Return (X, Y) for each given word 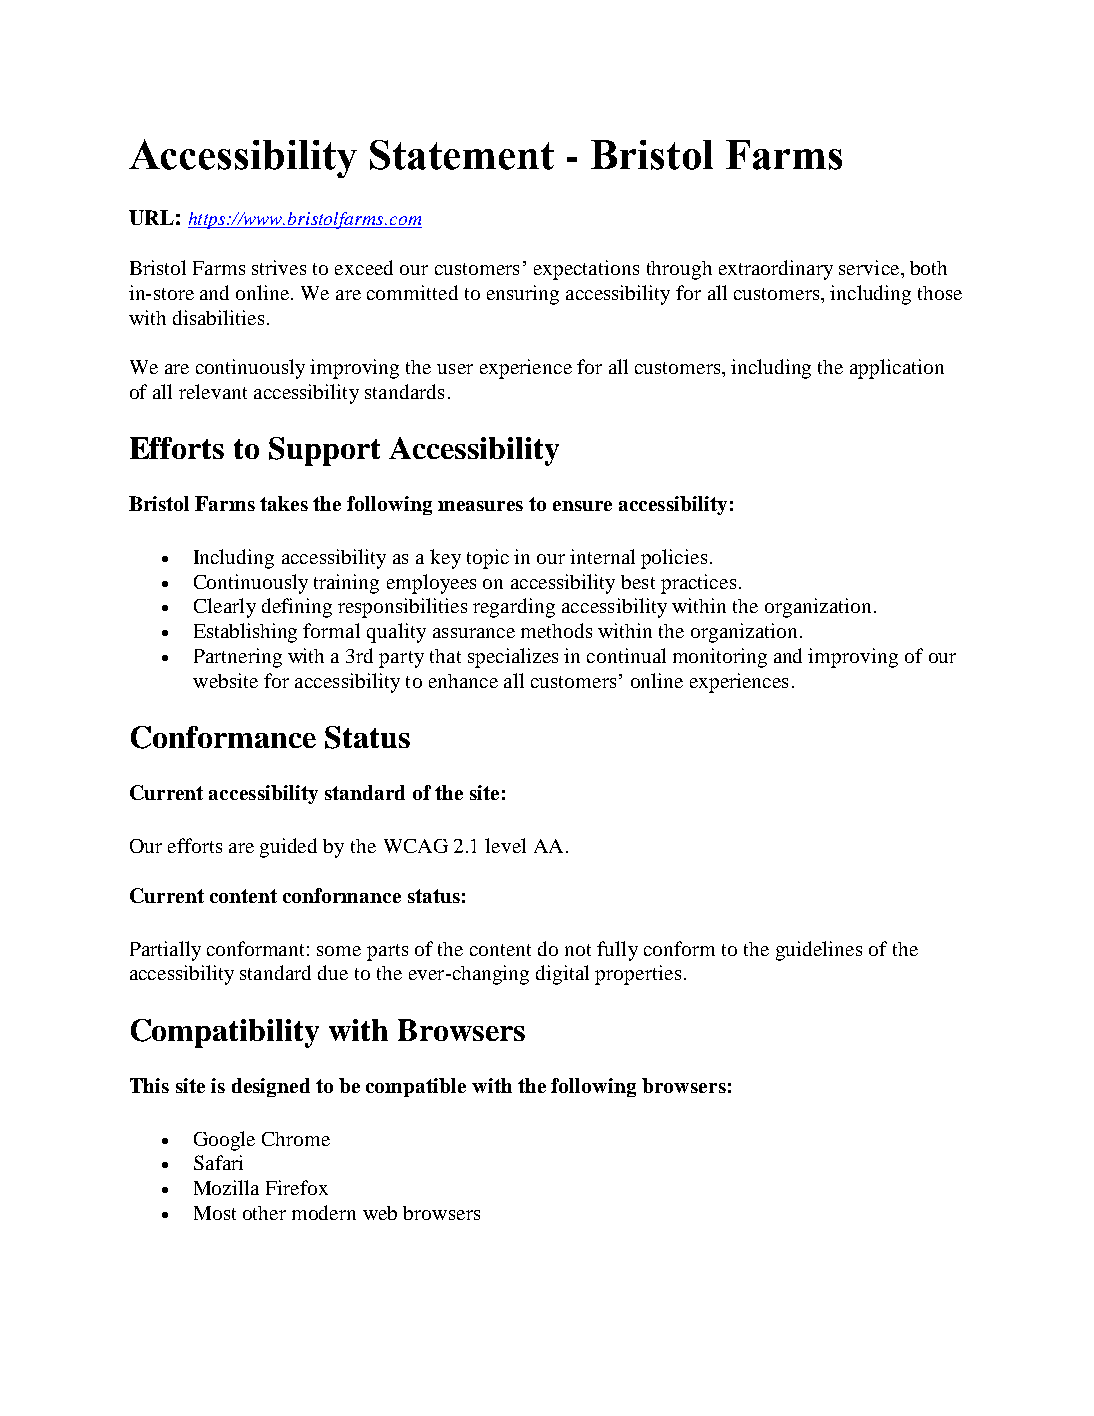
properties (638, 975)
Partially (165, 951)
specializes (513, 658)
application (897, 369)
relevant (213, 391)
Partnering (238, 658)
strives (279, 267)
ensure (582, 506)
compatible (416, 1087)
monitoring (720, 658)
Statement (462, 155)
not (578, 950)
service (870, 267)
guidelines (819, 951)
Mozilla (226, 1187)
